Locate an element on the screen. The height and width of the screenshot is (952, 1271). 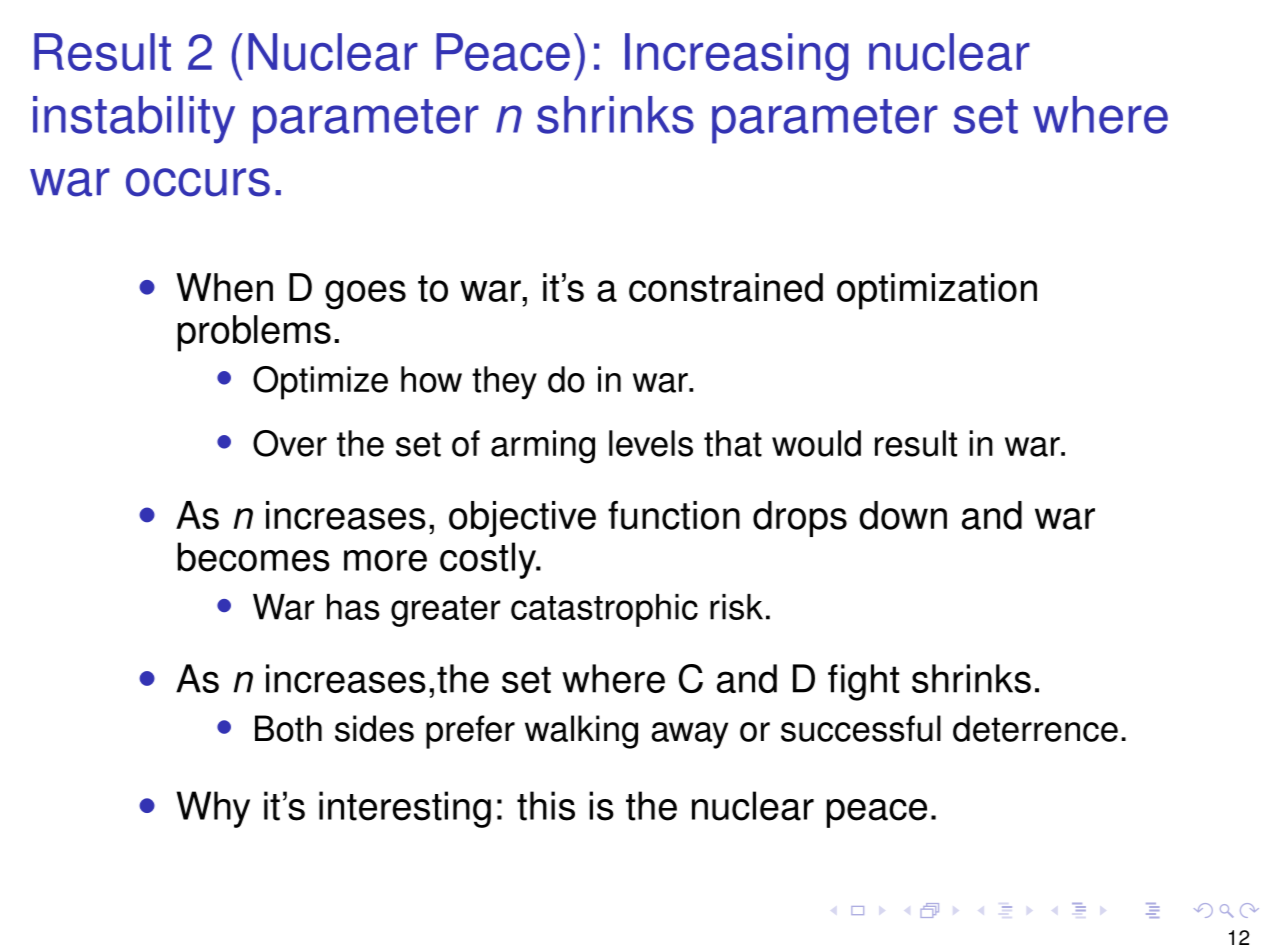
Increasing is located at coordinates (737, 57).
